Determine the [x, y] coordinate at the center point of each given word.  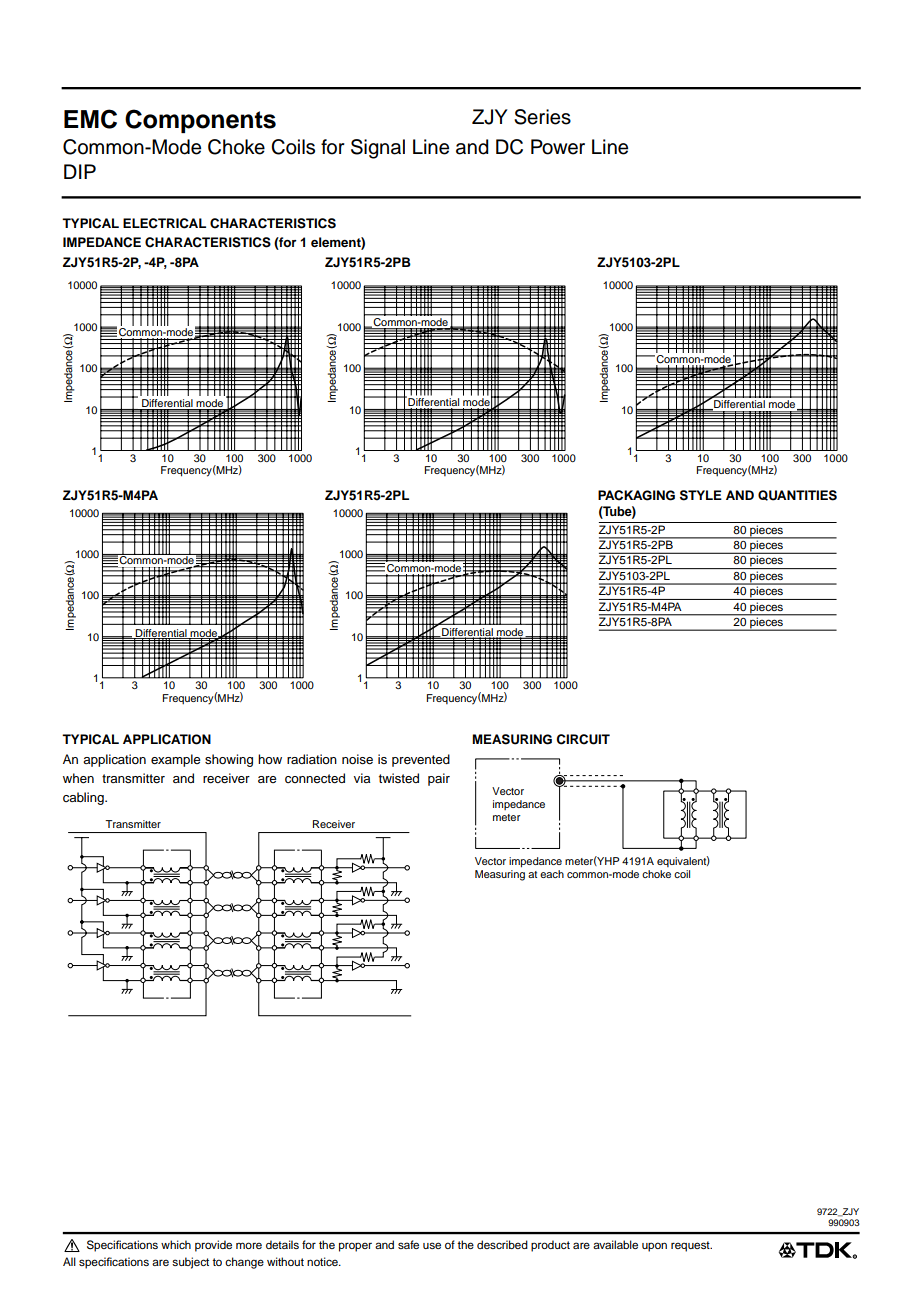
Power [558, 147]
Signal [378, 149]
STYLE [701, 495]
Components [200, 121]
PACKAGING [636, 495]
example [176, 760]
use [432, 1245]
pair [439, 779]
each [552, 874]
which [176, 1244]
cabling [84, 798]
